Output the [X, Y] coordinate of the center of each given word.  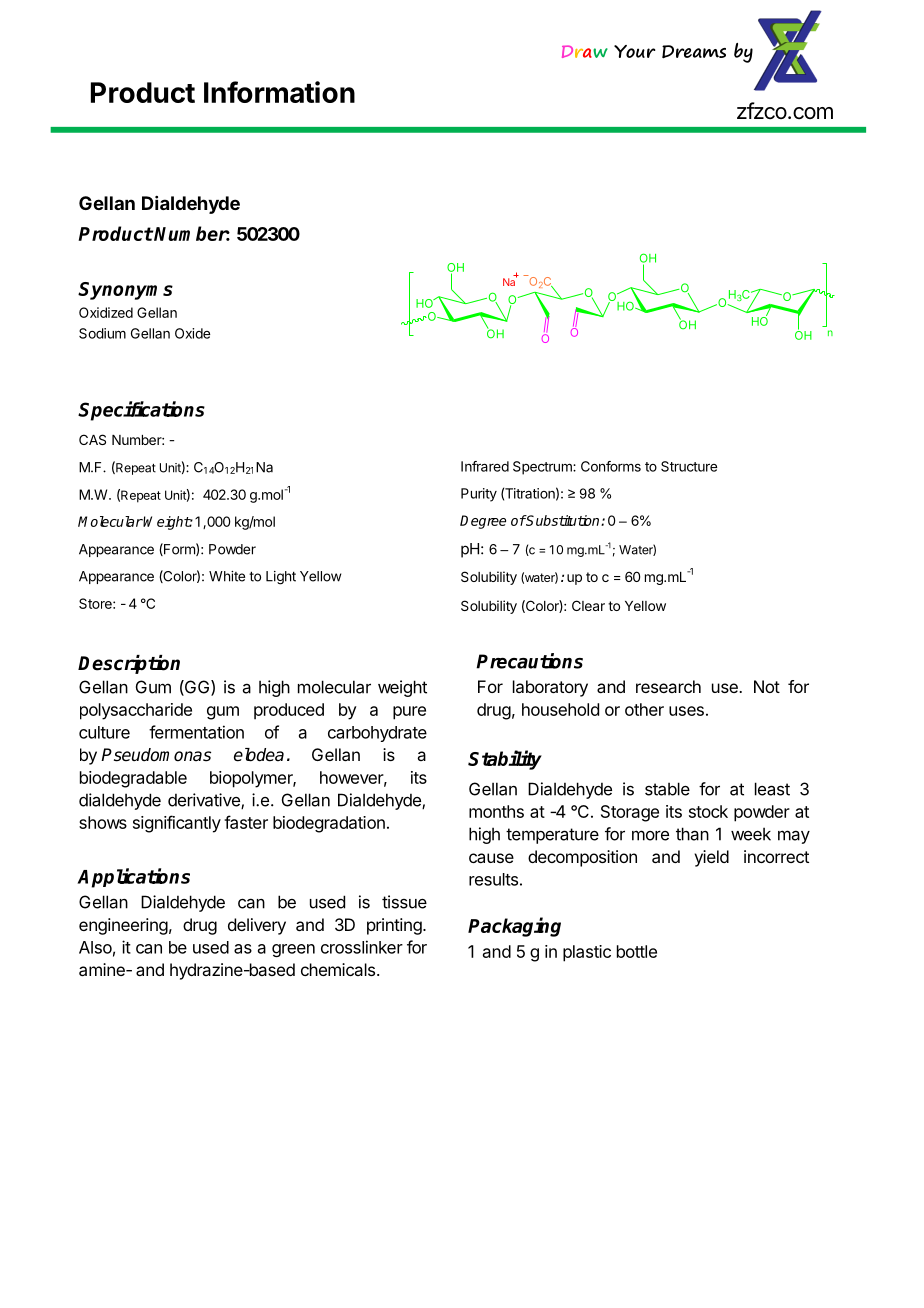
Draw [585, 51]
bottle [637, 951]
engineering [123, 926]
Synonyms [125, 291]
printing [394, 926]
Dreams [694, 52]
